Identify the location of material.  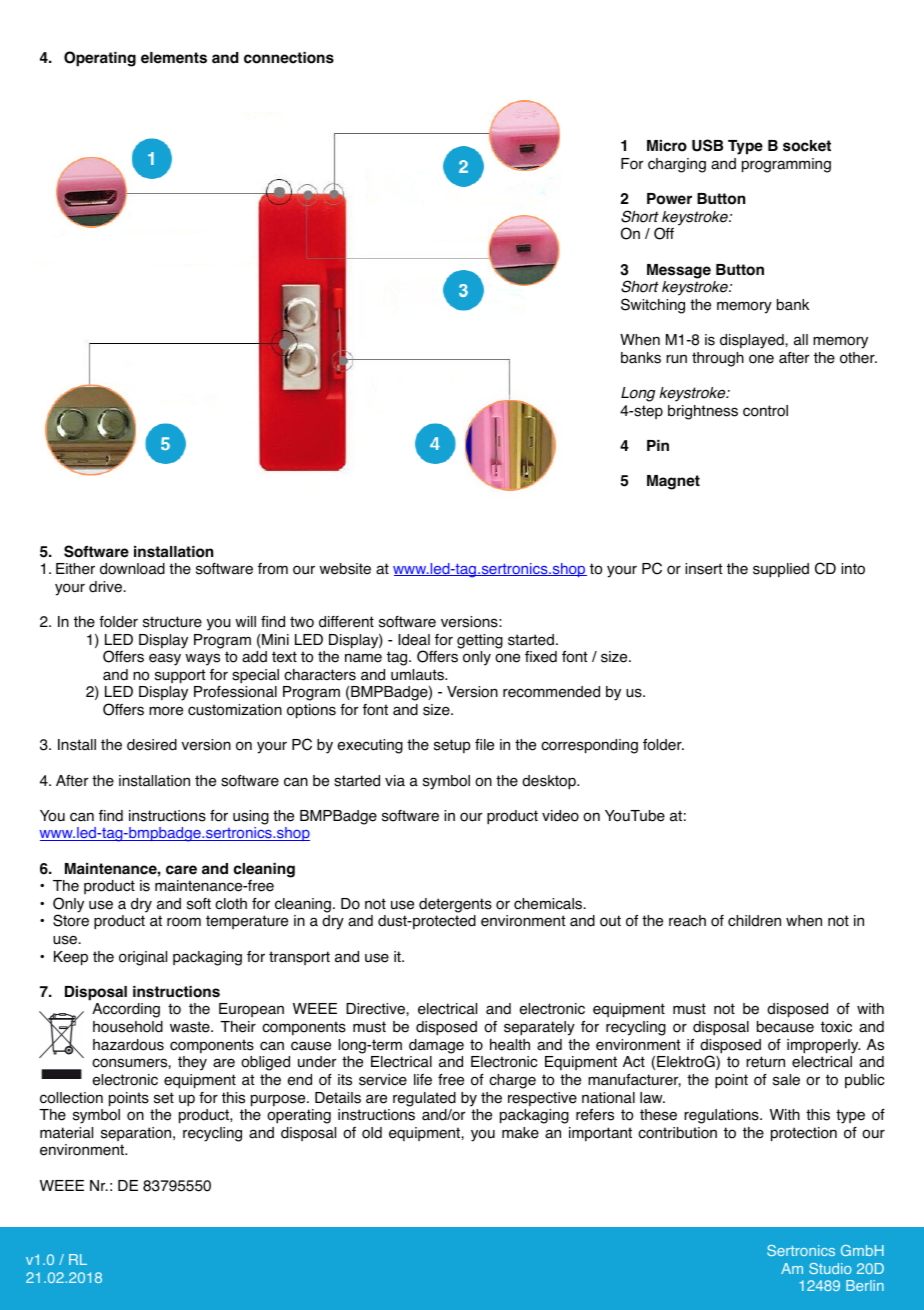
(66, 1133).
